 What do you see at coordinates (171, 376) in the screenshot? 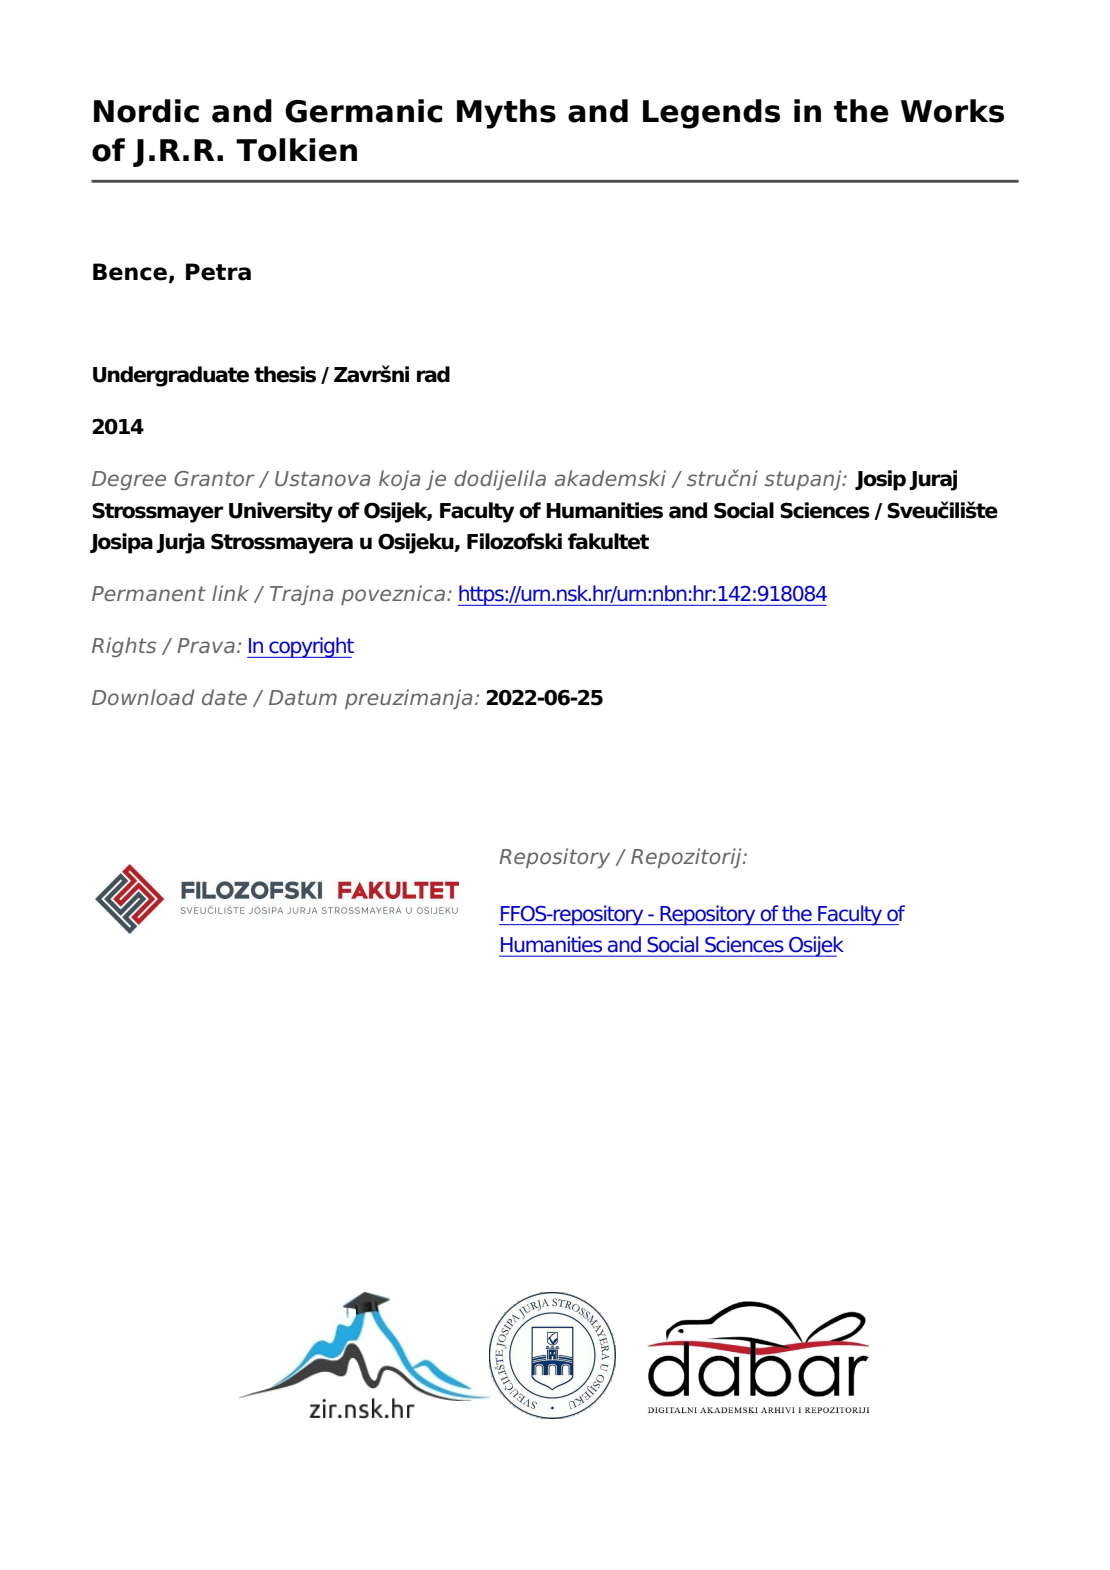
I see `Undergraduate` at bounding box center [171, 376].
